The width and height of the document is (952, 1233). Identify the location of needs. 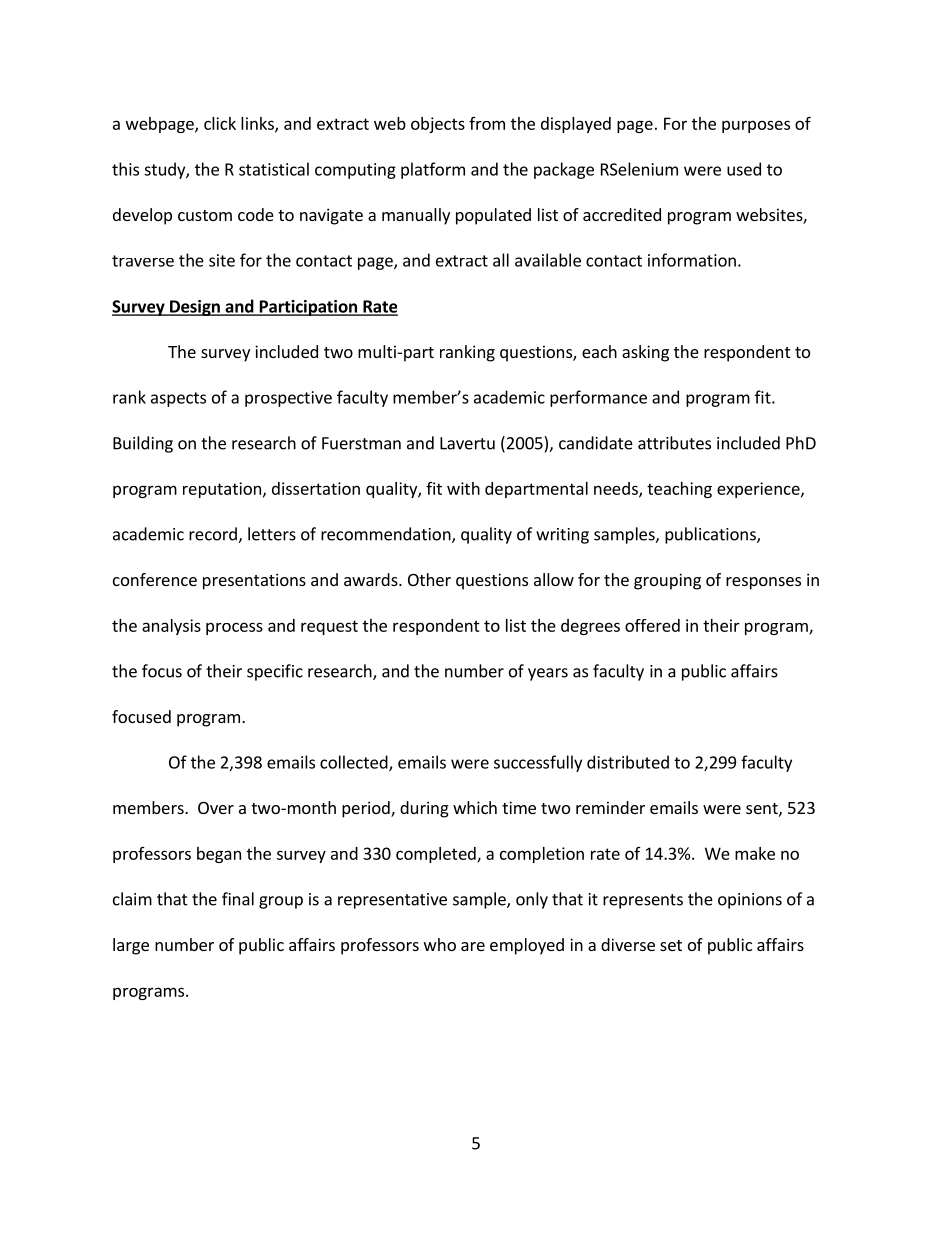
(617, 489).
